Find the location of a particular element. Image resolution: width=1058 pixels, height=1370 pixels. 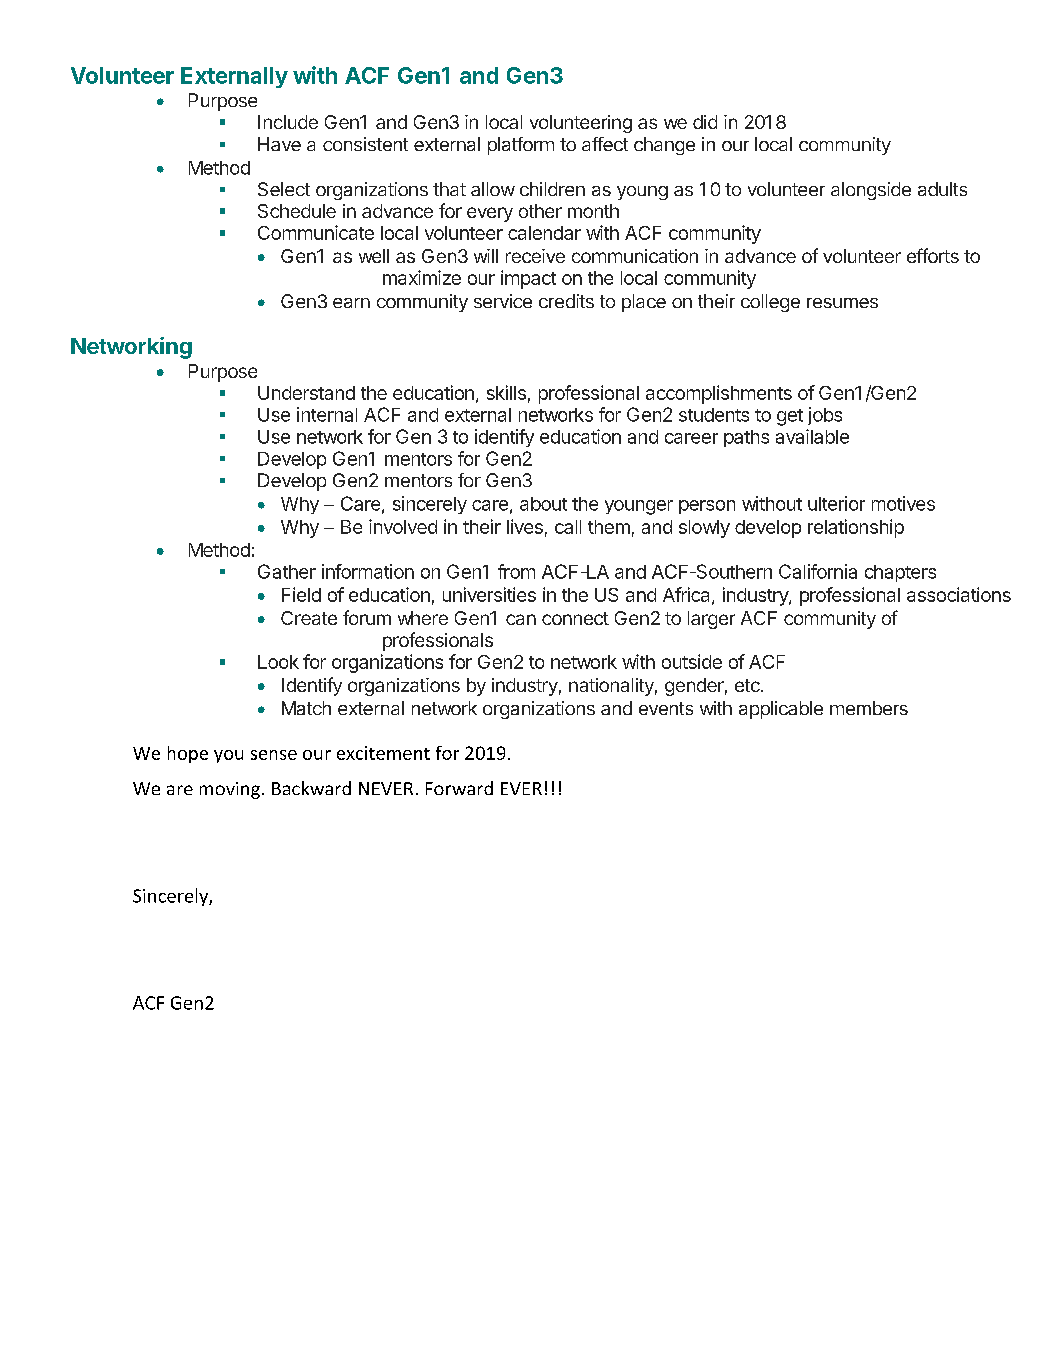

about is located at coordinates (543, 504).
